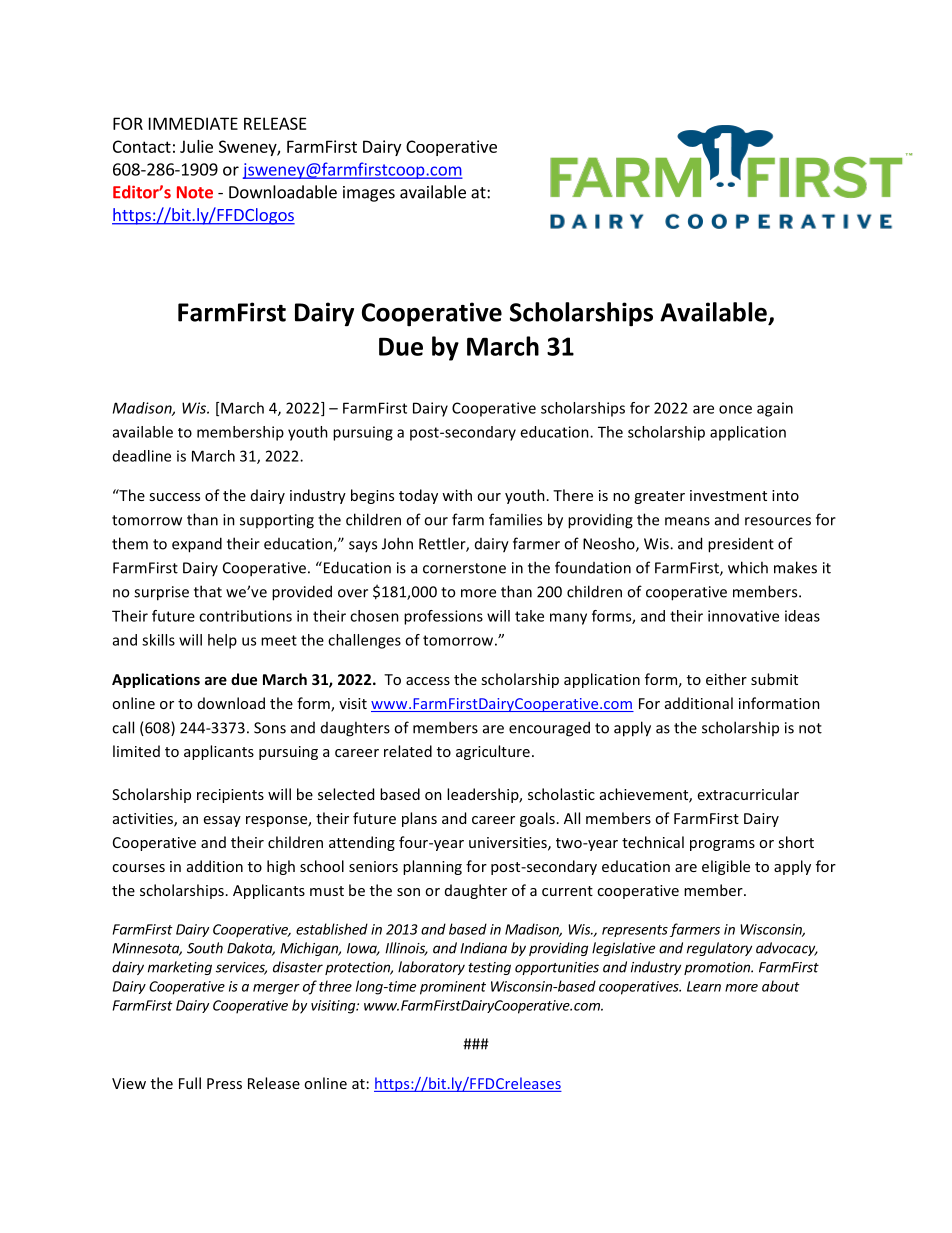 This page has height=1233, width=952. Describe the element at coordinates (453, 988) in the page. I see `prominent` at that location.
